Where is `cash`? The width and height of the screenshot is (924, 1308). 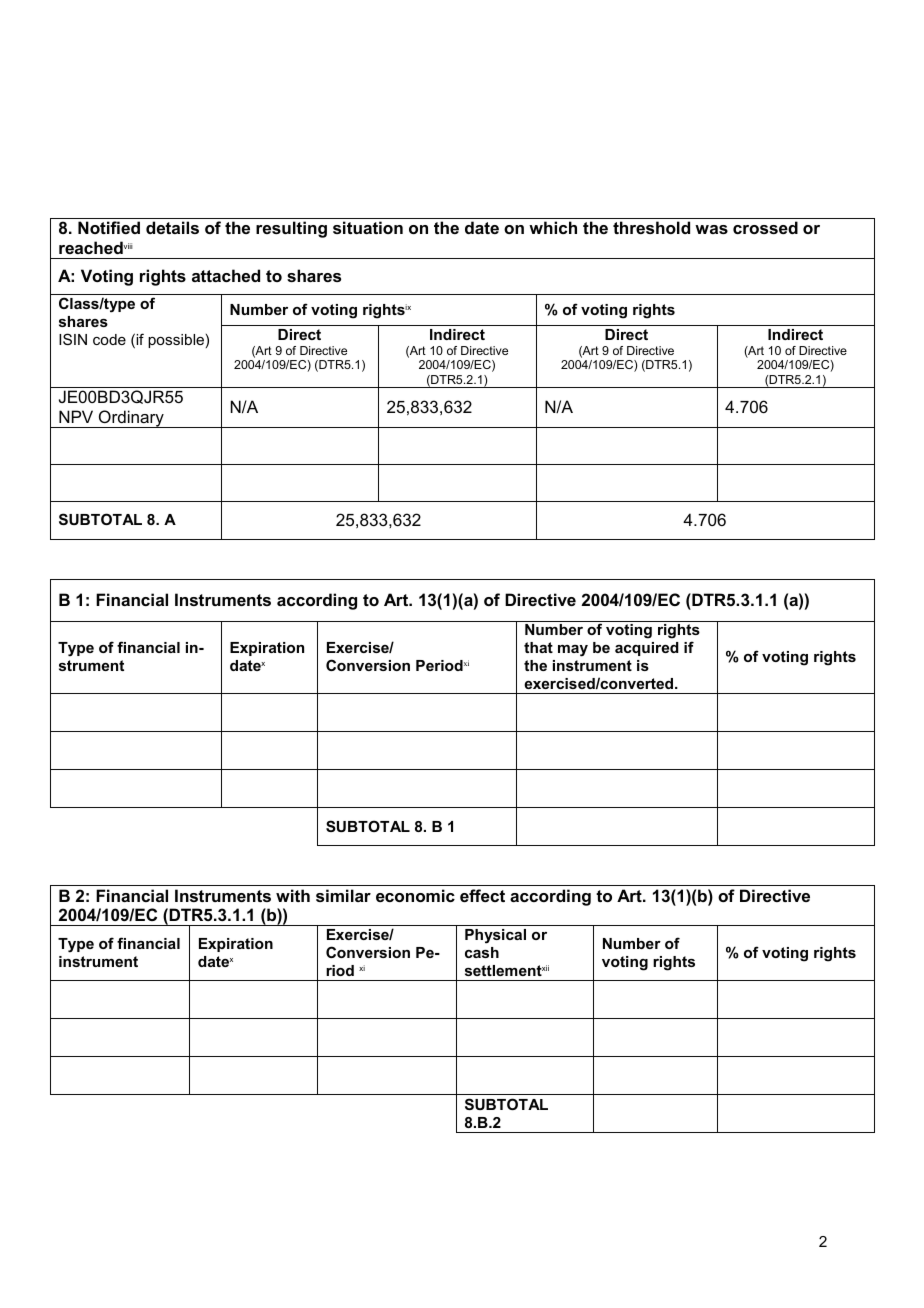 cash is located at coordinates (482, 952).
